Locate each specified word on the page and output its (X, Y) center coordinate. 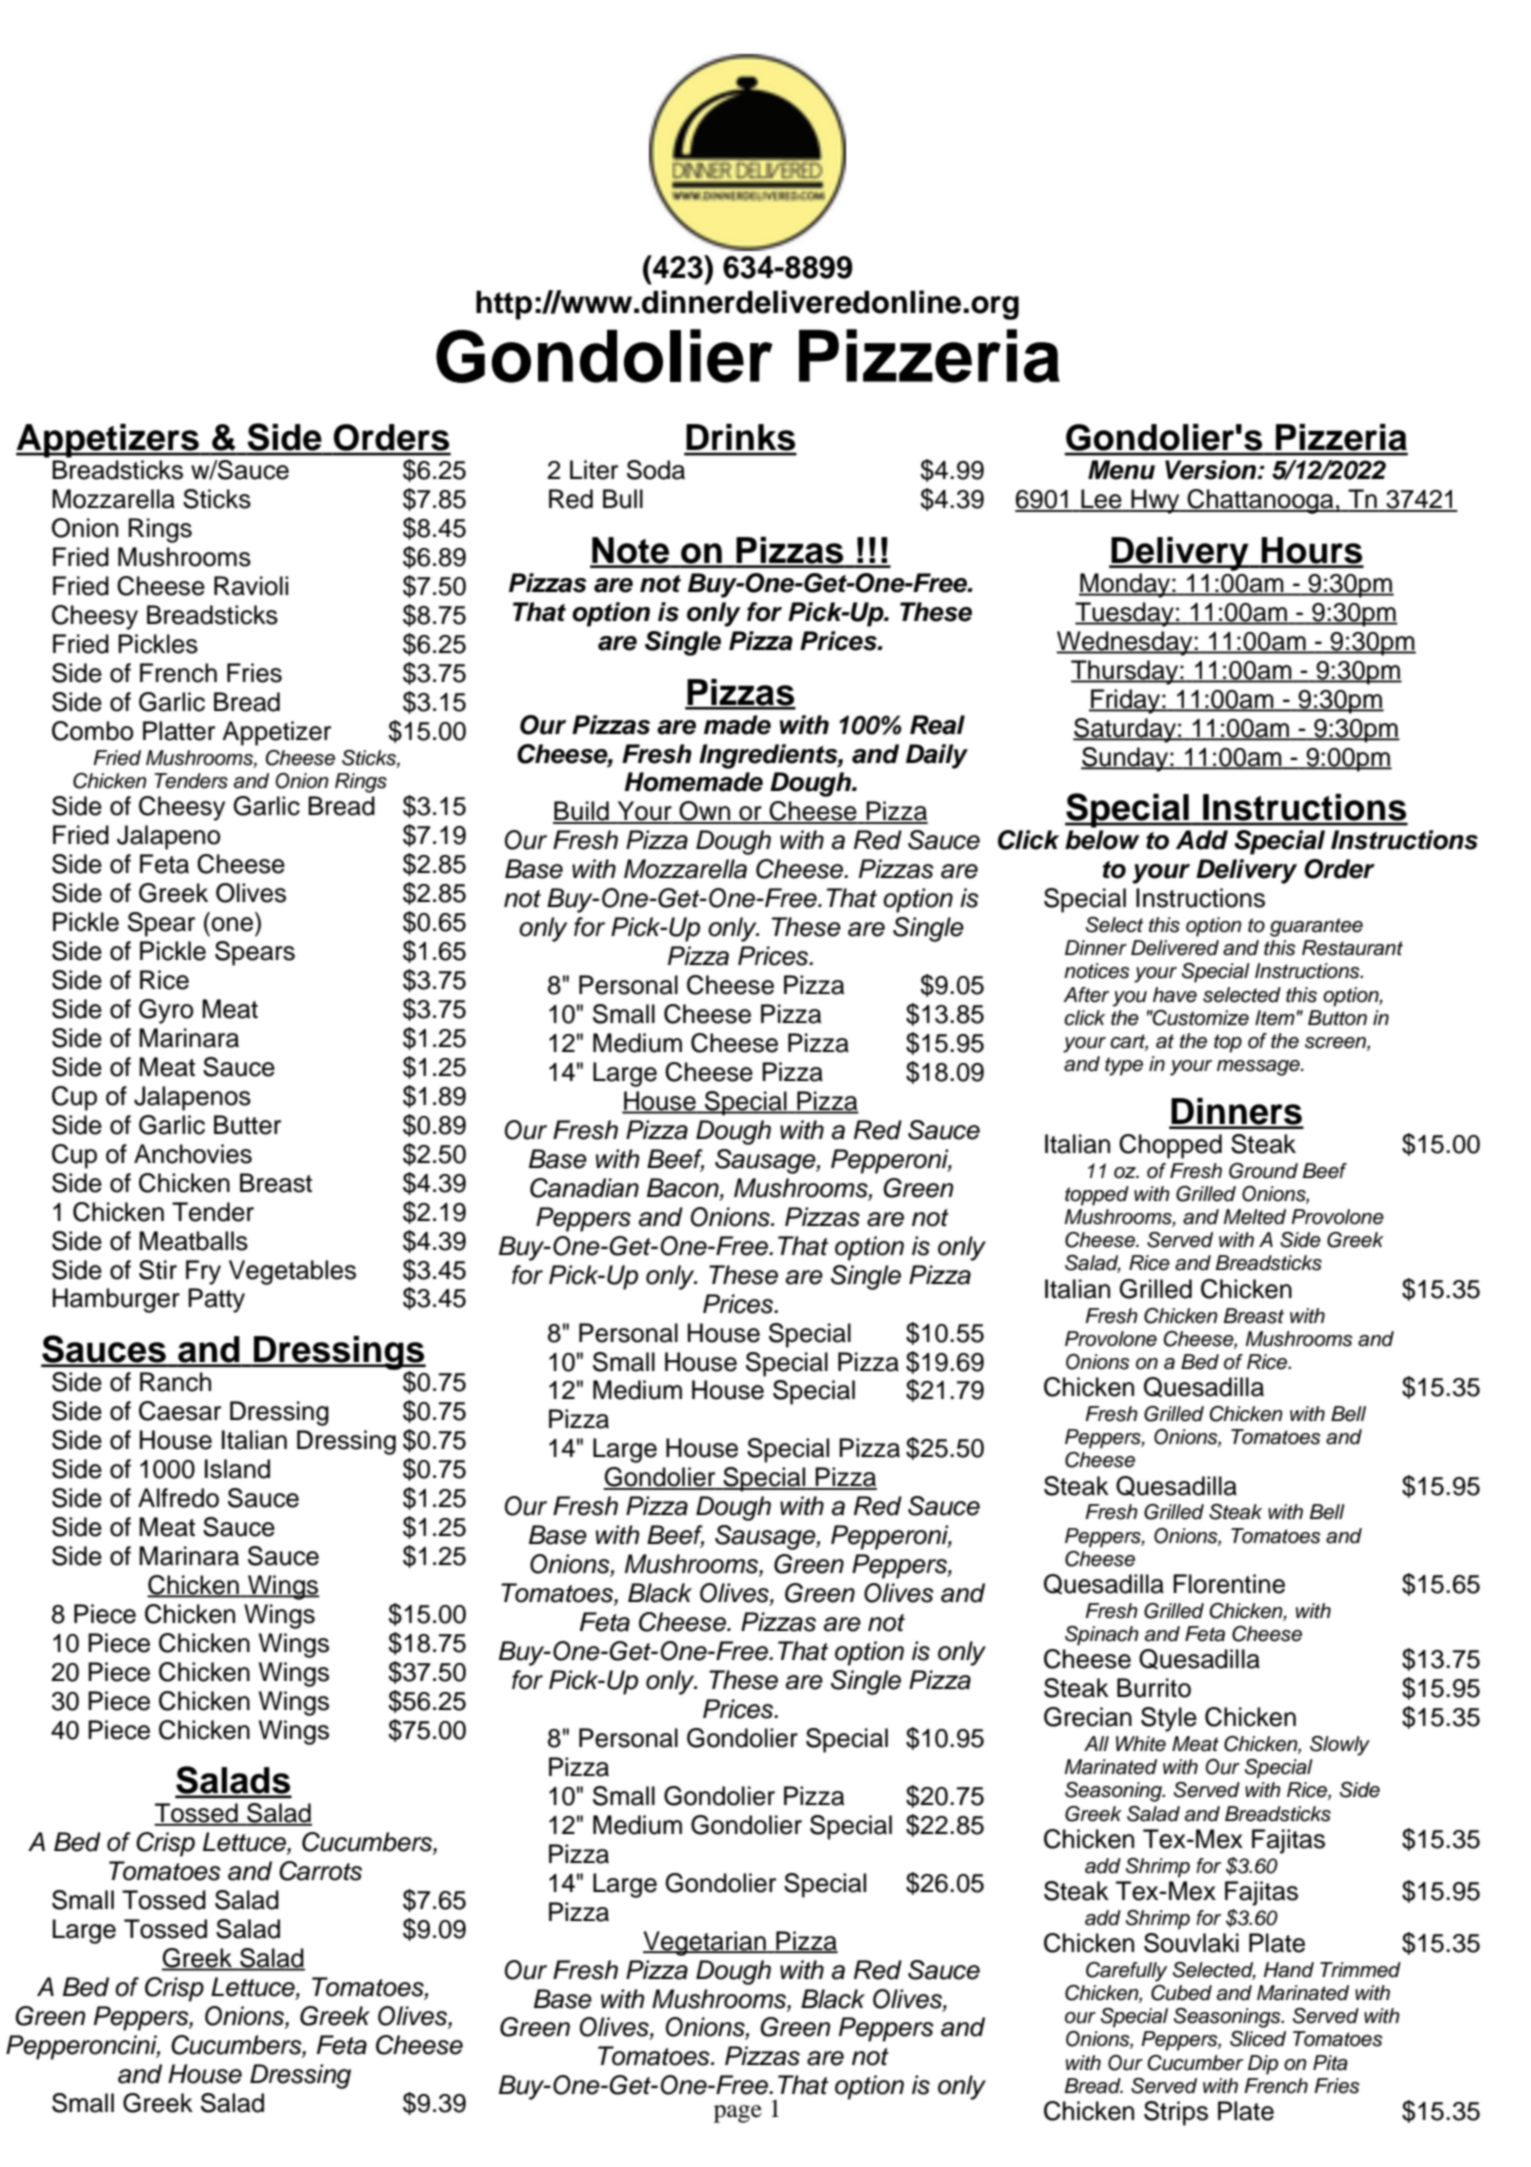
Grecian (1088, 1717)
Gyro (166, 1011)
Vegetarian (705, 1943)
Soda (656, 470)
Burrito (1154, 1688)
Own (705, 812)
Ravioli (251, 586)
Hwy (1155, 501)
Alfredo (178, 1498)
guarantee (1316, 927)
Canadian (584, 1188)
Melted (1255, 1217)
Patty (216, 1300)
